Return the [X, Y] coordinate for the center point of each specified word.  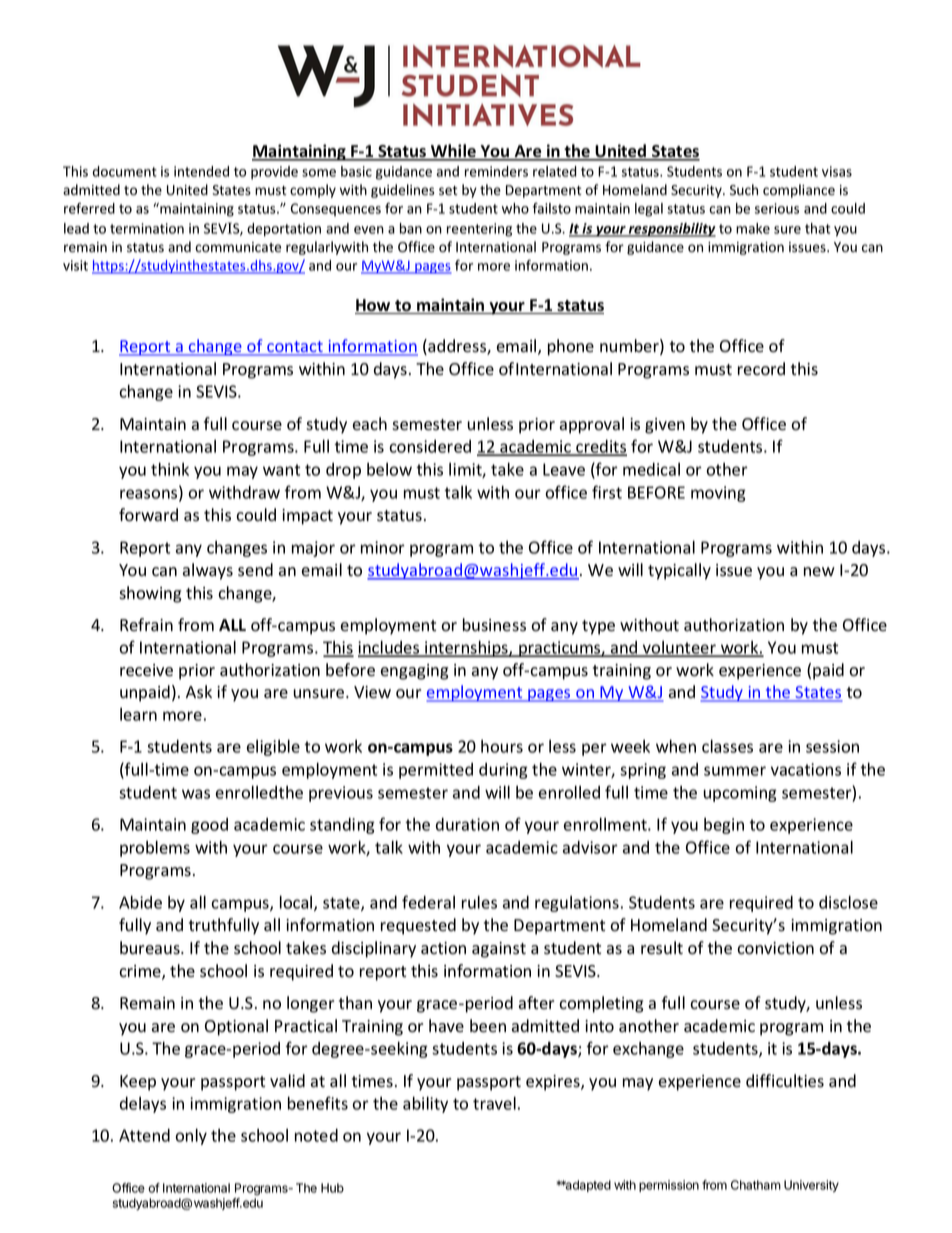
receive [146, 670]
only [191, 1136]
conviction [775, 948]
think [170, 469]
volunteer [679, 648]
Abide [140, 902]
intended [201, 171]
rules [479, 902]
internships [466, 648]
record [761, 369]
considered [430, 446]
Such [744, 189]
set [448, 191]
